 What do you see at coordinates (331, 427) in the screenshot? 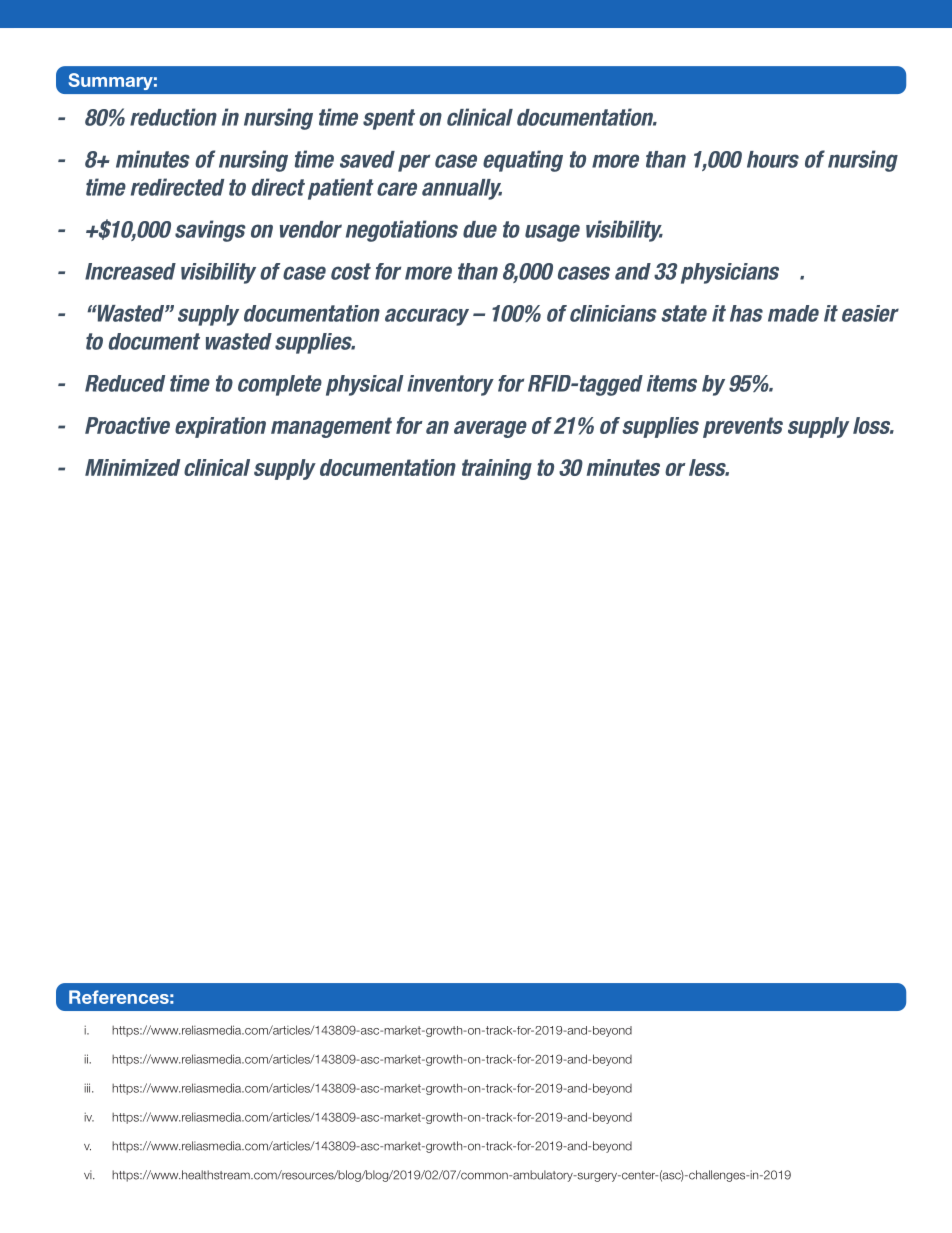
I see `management` at bounding box center [331, 427].
